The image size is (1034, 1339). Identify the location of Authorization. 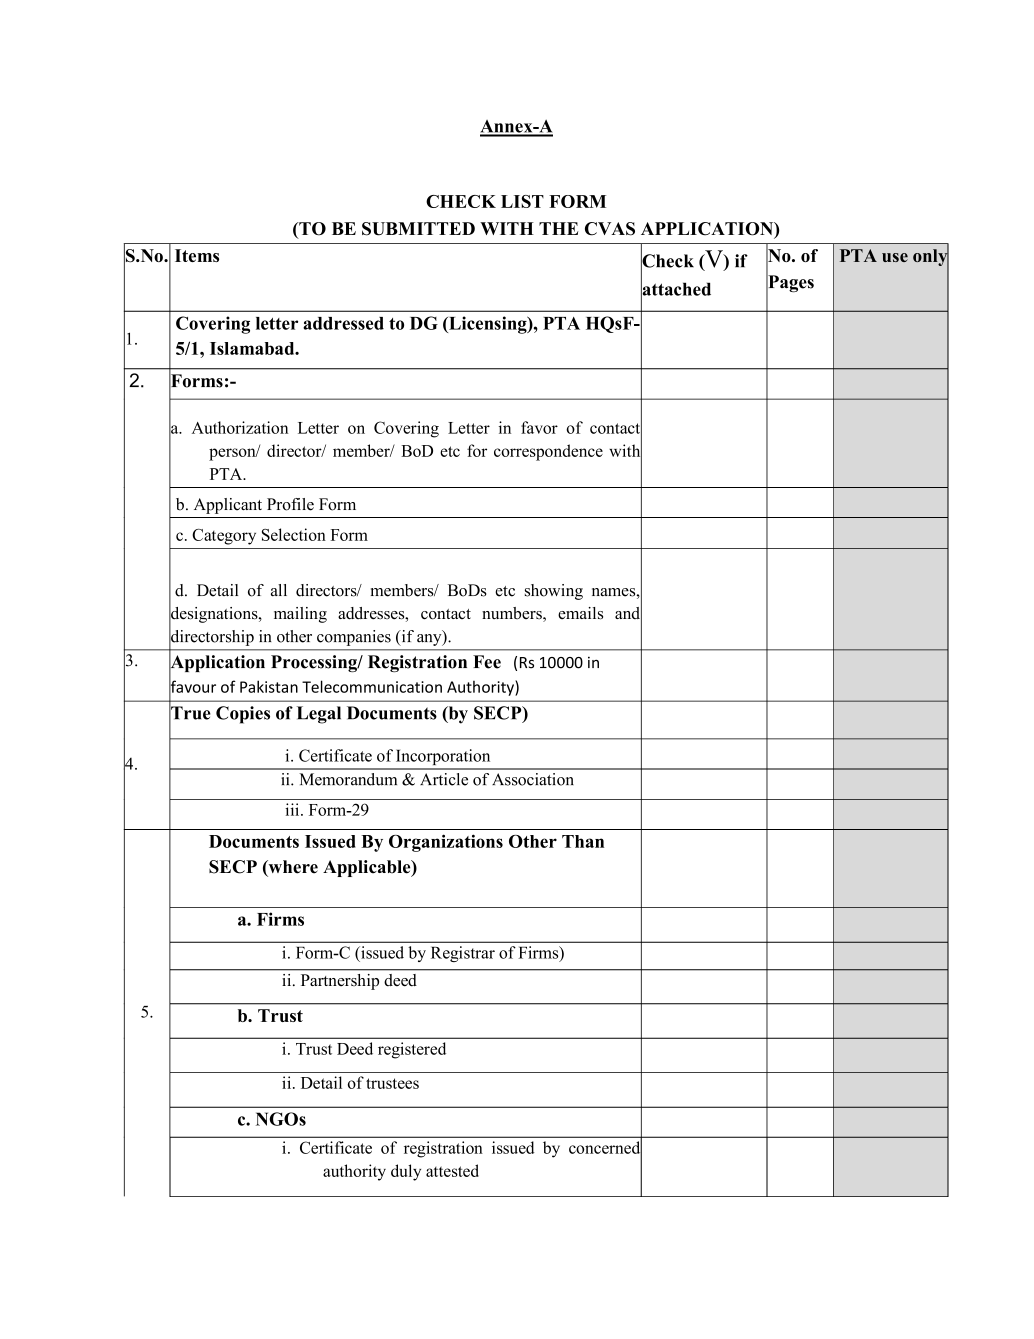
(240, 427).
